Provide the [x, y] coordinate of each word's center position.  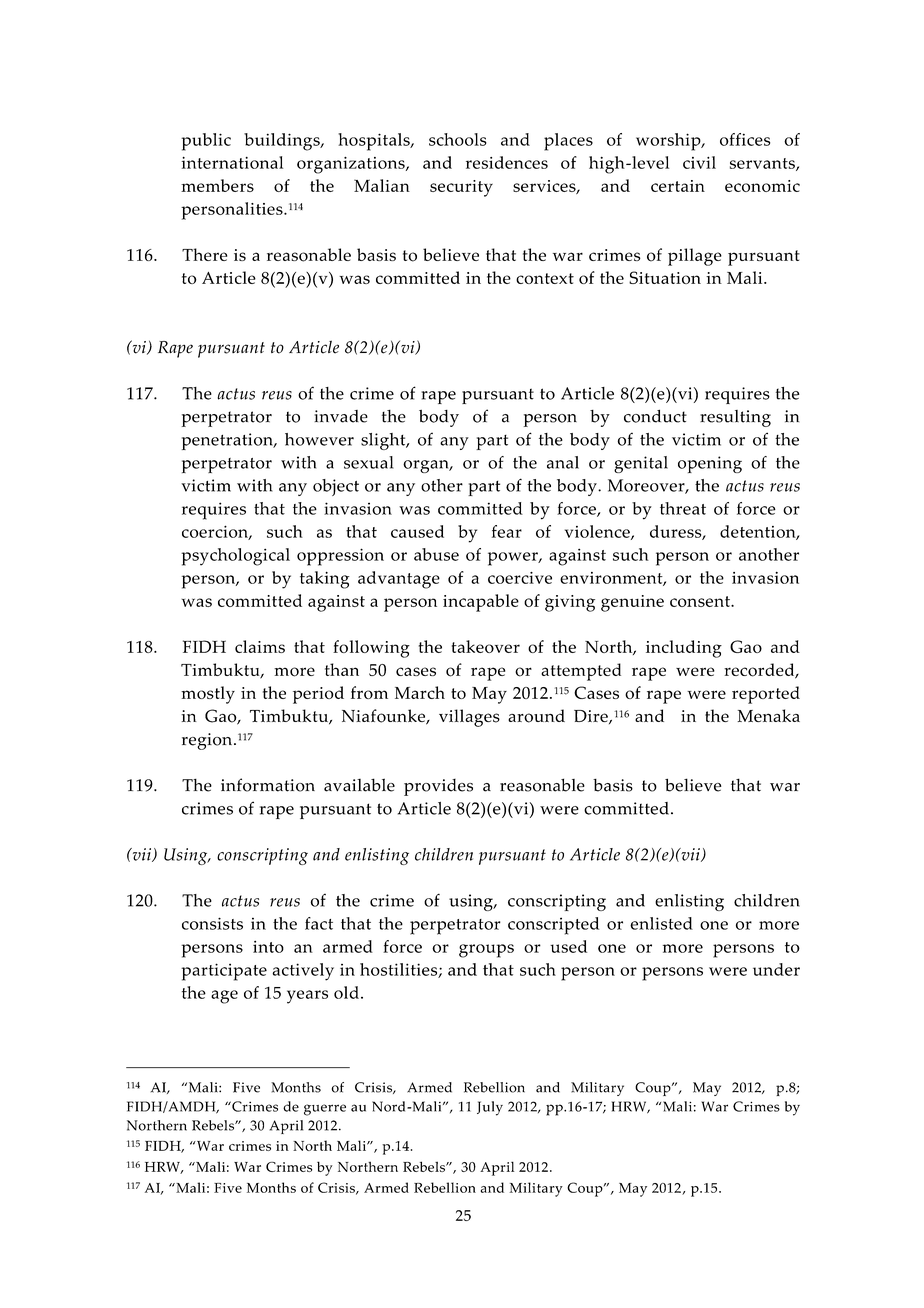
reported [766, 695]
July [490, 1108]
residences [507, 162]
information [268, 785]
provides [438, 787]
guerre [325, 1110]
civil [699, 162]
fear [507, 531]
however [319, 439]
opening [710, 464]
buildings [283, 142]
